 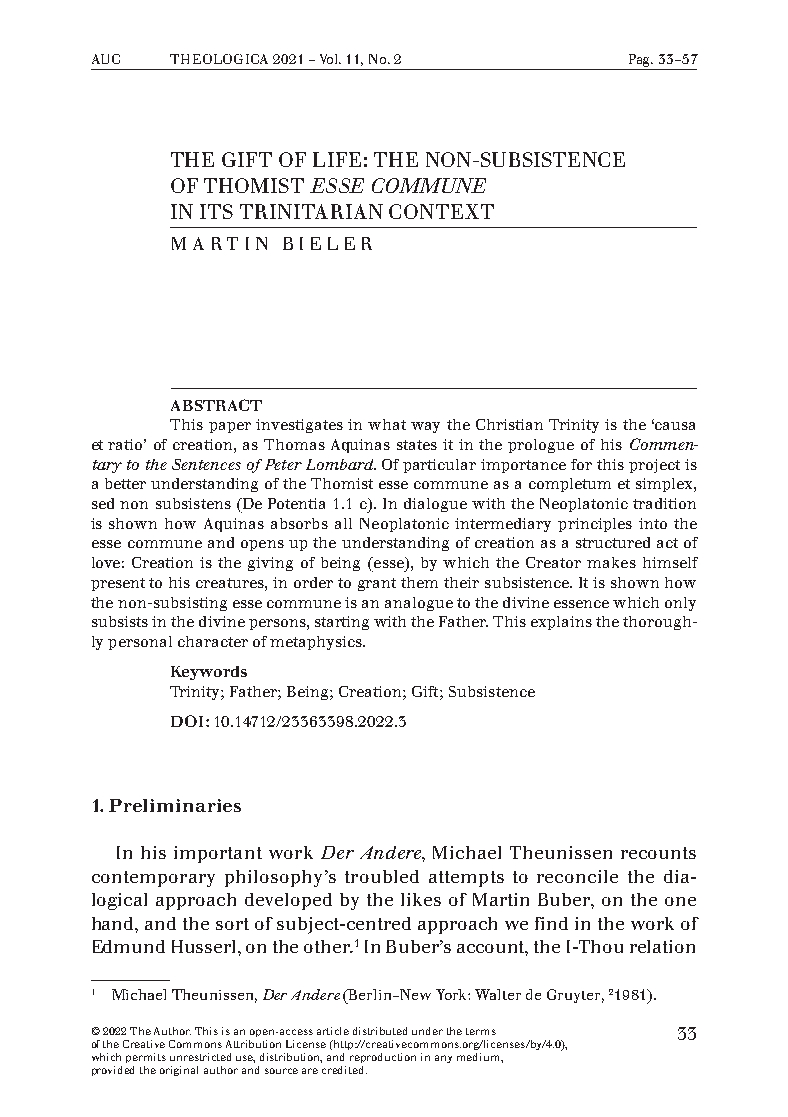 What do you see at coordinates (118, 584) in the screenshot?
I see `present` at bounding box center [118, 584].
